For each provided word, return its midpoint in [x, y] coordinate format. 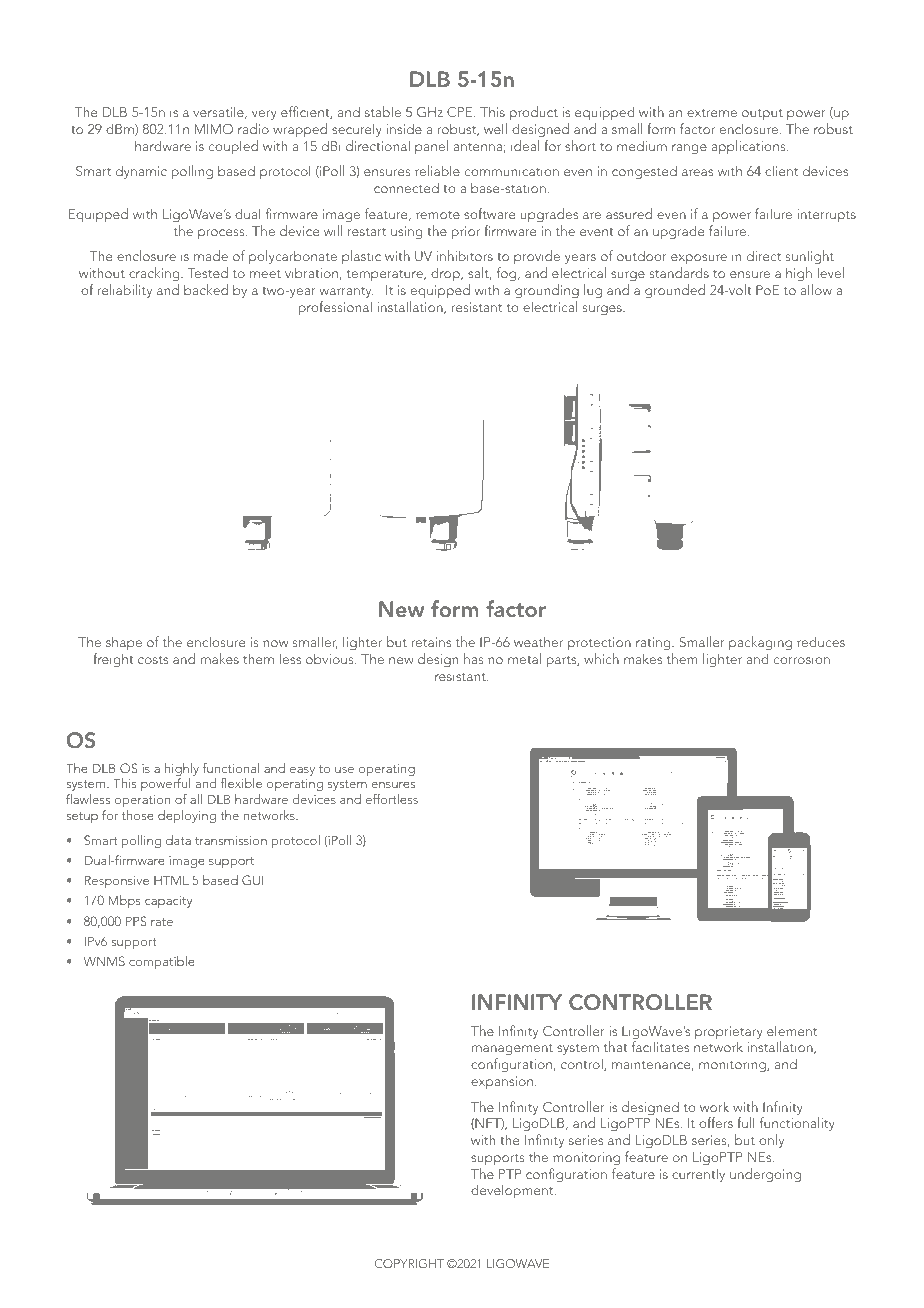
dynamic [141, 172]
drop [446, 274]
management [512, 1051]
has [473, 658]
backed [206, 289]
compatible [162, 962]
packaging [760, 643]
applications [749, 147]
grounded [675, 291]
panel [431, 147]
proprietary [729, 1034]
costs [153, 660]
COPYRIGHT [409, 1263]
